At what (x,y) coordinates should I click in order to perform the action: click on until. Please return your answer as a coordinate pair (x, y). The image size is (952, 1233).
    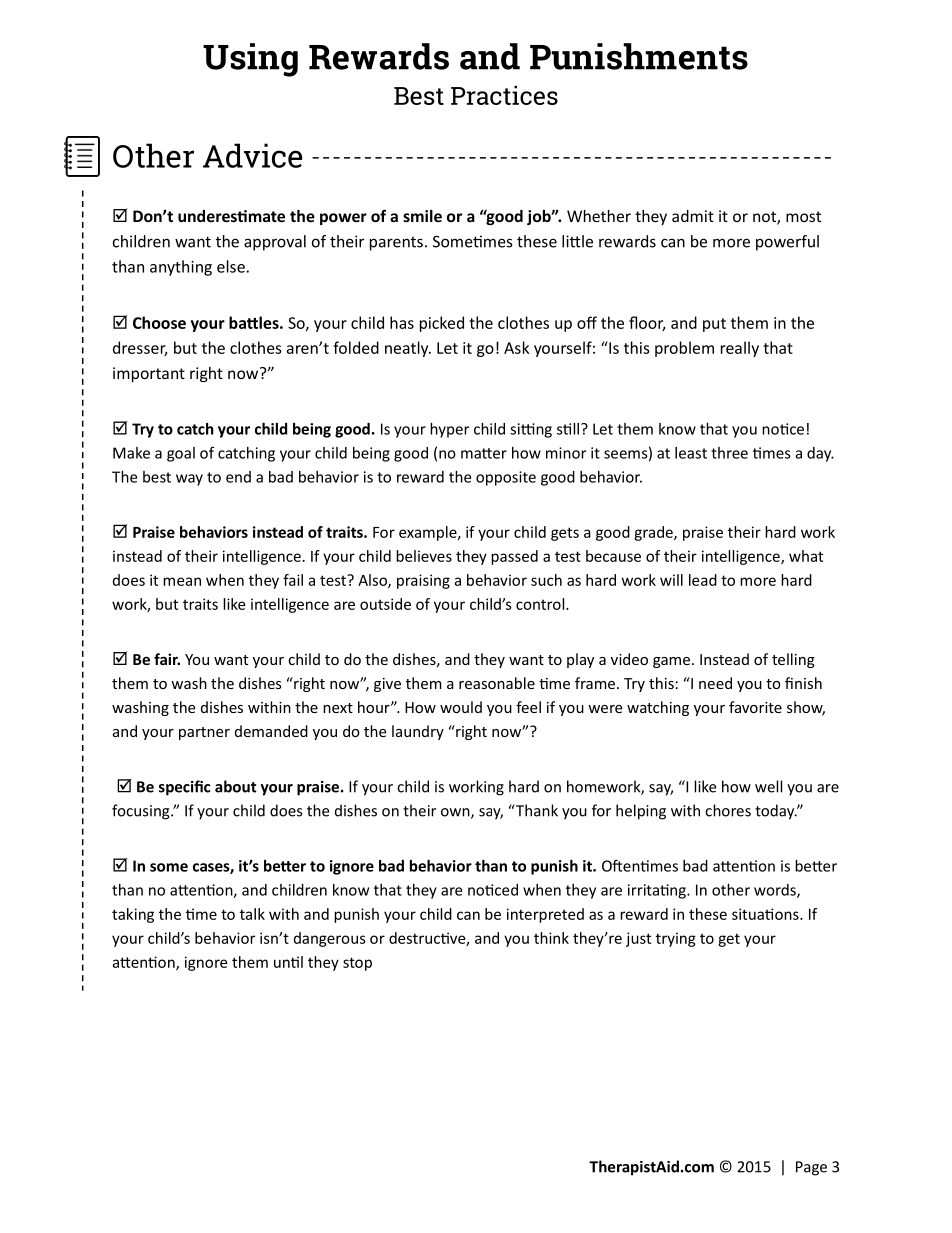
    Looking at the image, I should click on (288, 962).
